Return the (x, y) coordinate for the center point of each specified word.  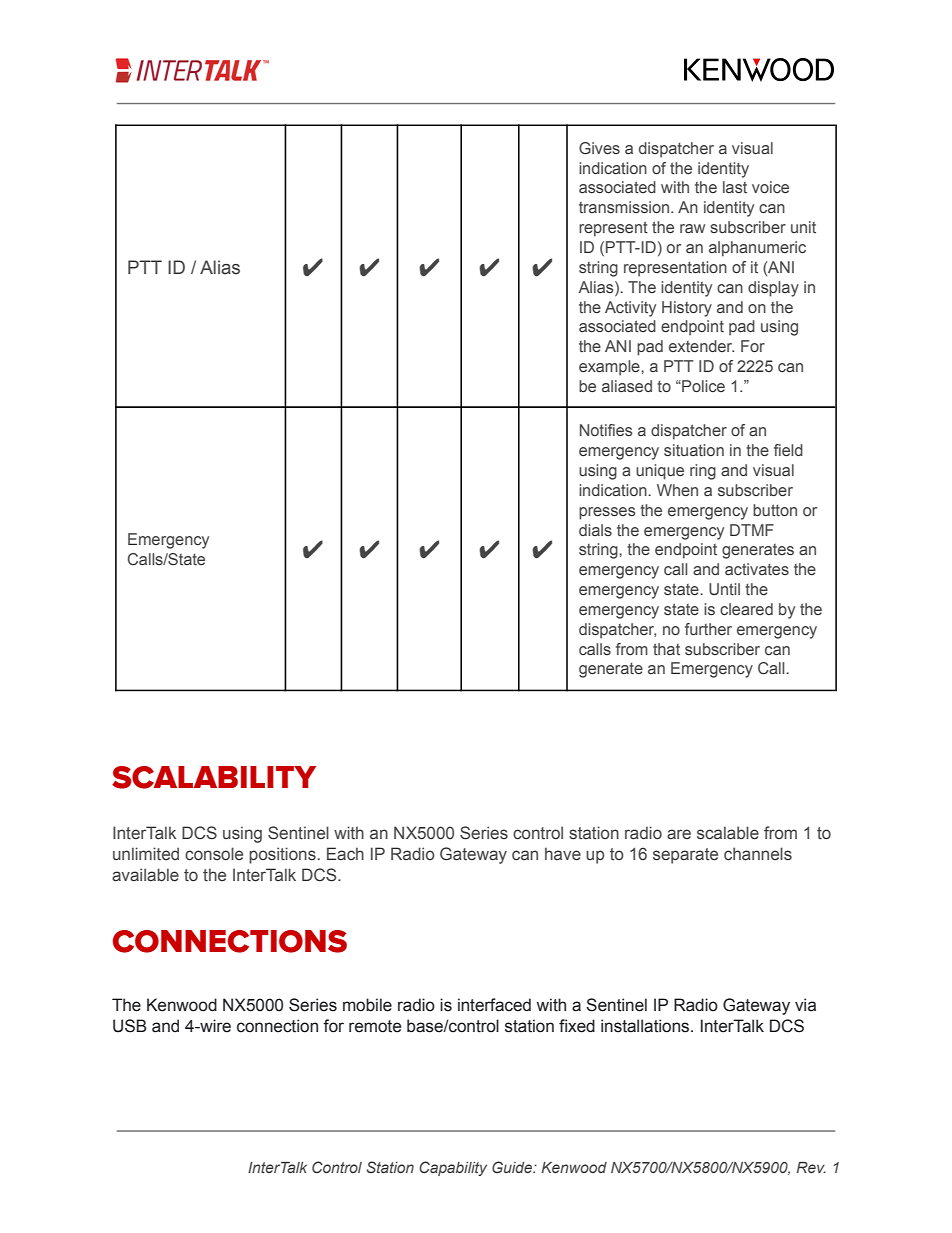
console (214, 854)
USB (130, 1026)
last (735, 187)
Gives (599, 148)
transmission (625, 207)
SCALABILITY (214, 777)
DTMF (752, 530)
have (563, 854)
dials (595, 530)
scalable (728, 833)
